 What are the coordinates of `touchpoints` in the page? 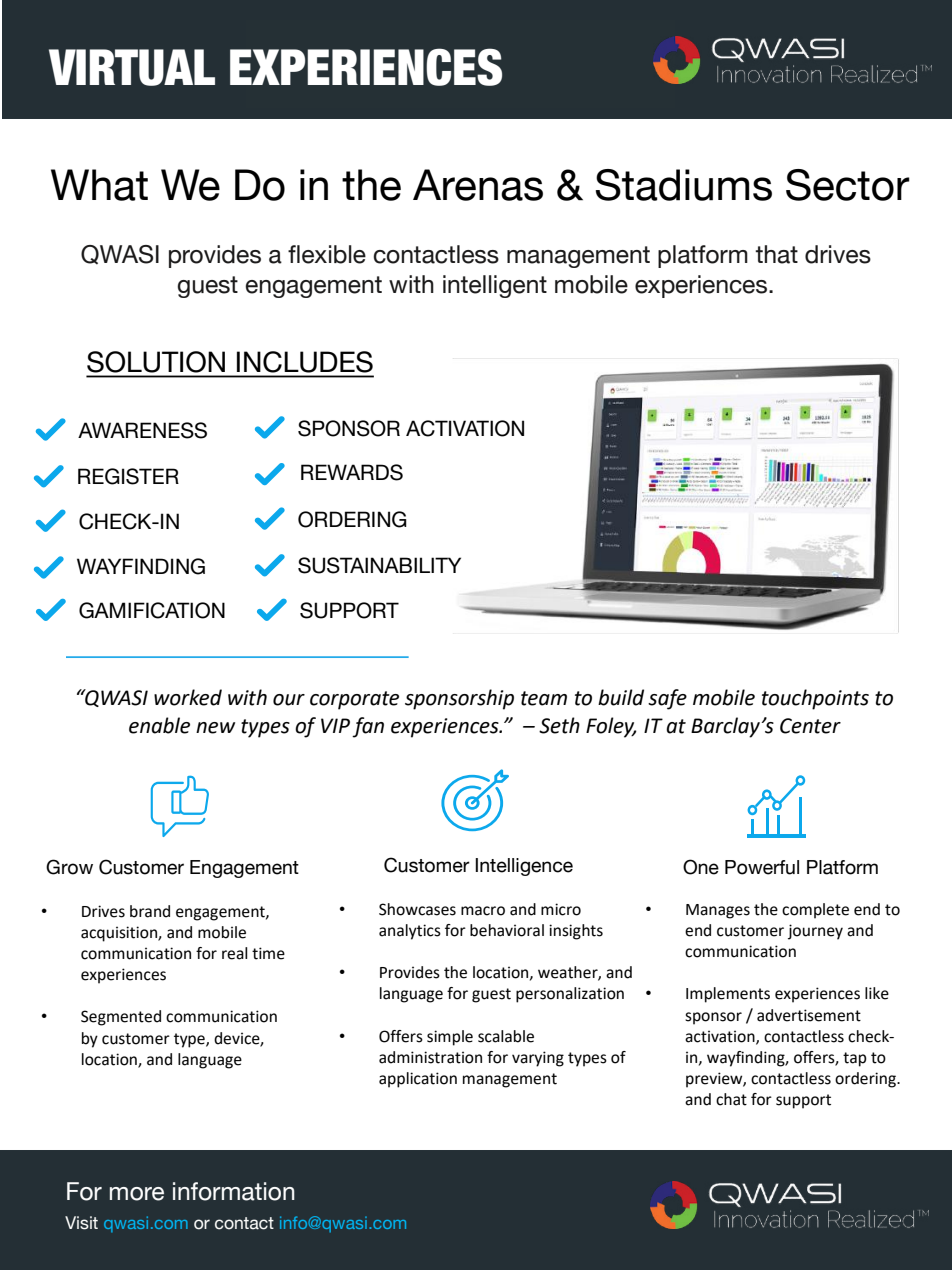 It's located at (815, 699).
